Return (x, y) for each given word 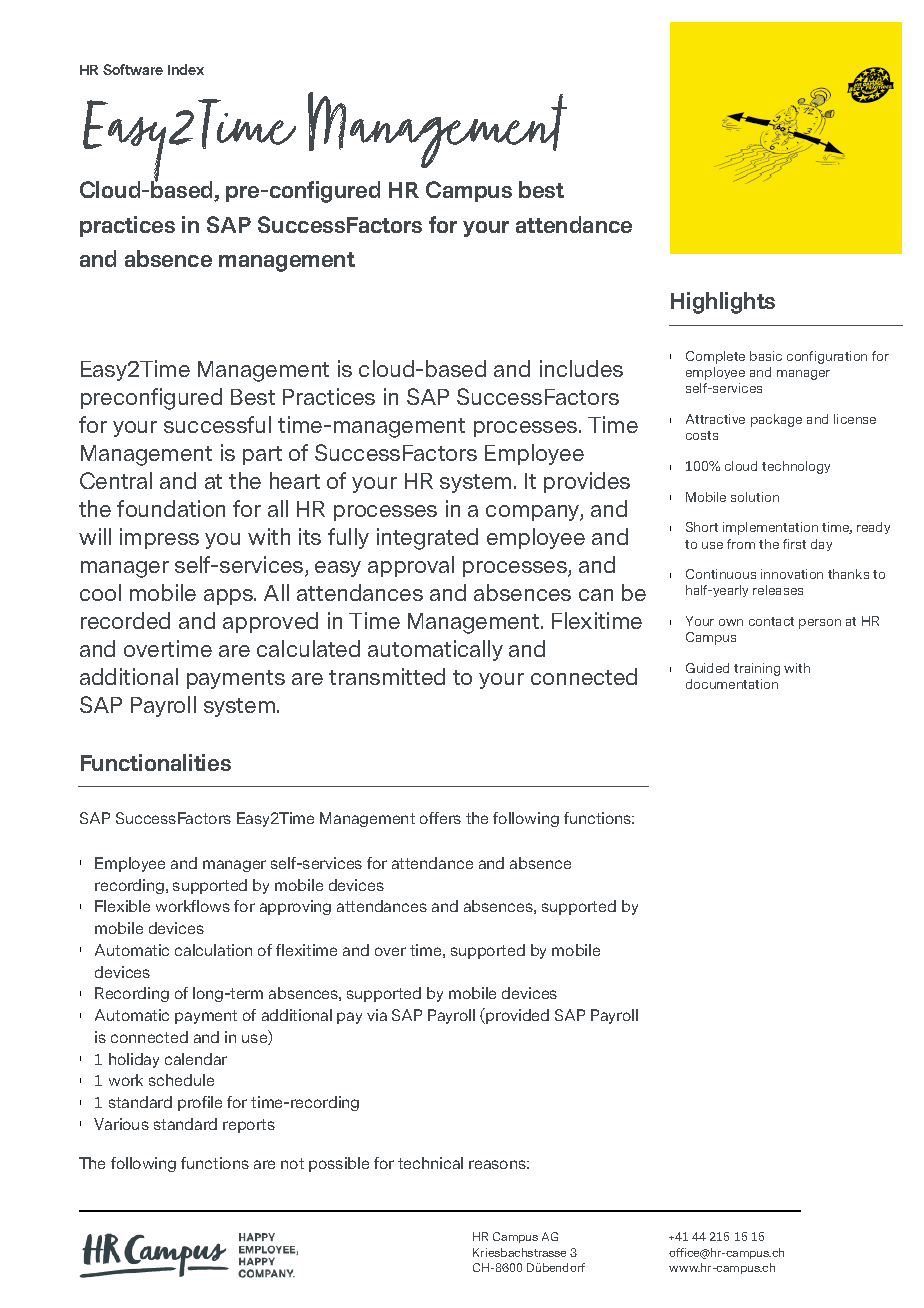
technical (430, 1163)
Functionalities (156, 762)
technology (796, 467)
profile (200, 1103)
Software (133, 69)
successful (217, 424)
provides (587, 482)
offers (440, 818)
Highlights (723, 303)
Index (186, 69)
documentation (732, 684)
